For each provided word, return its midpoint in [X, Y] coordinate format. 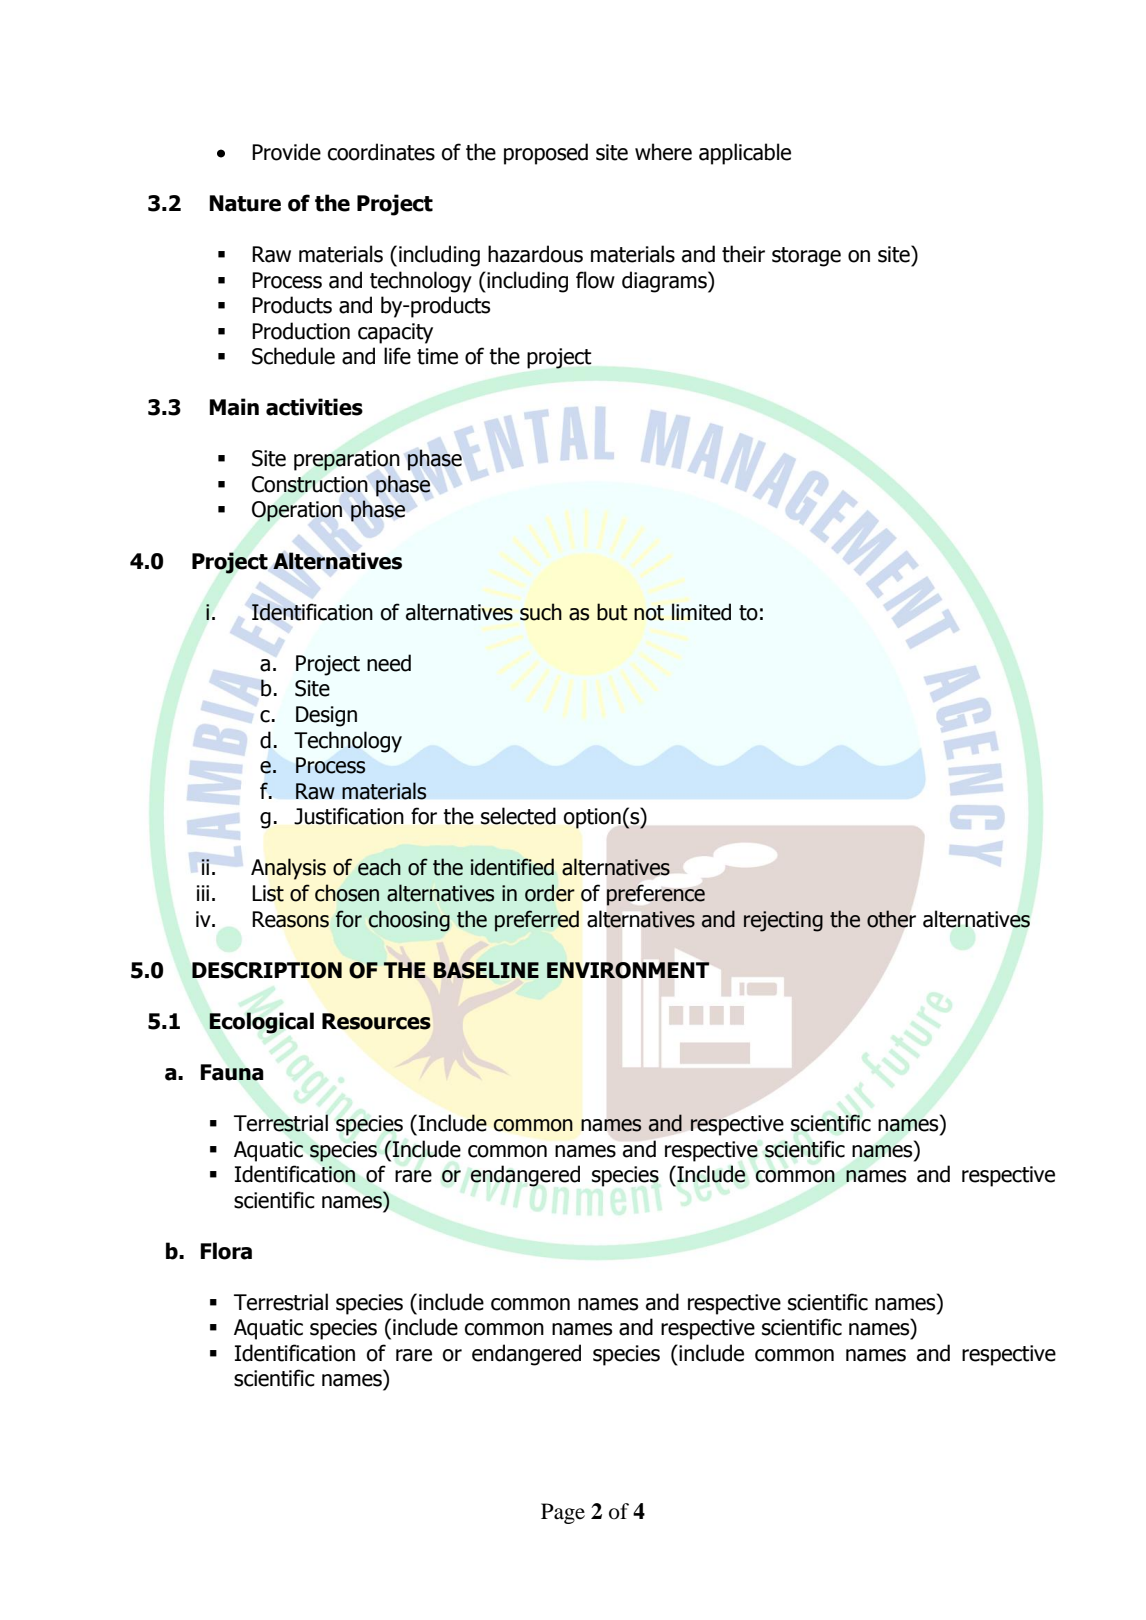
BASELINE [486, 970]
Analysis [288, 869]
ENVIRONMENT [628, 970]
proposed [546, 154]
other [891, 919]
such [541, 612]
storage [806, 257]
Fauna [232, 1072]
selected [518, 816]
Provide [286, 152]
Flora [226, 1251]
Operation [297, 511]
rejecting [783, 921]
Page [563, 1513]
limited [701, 612]
